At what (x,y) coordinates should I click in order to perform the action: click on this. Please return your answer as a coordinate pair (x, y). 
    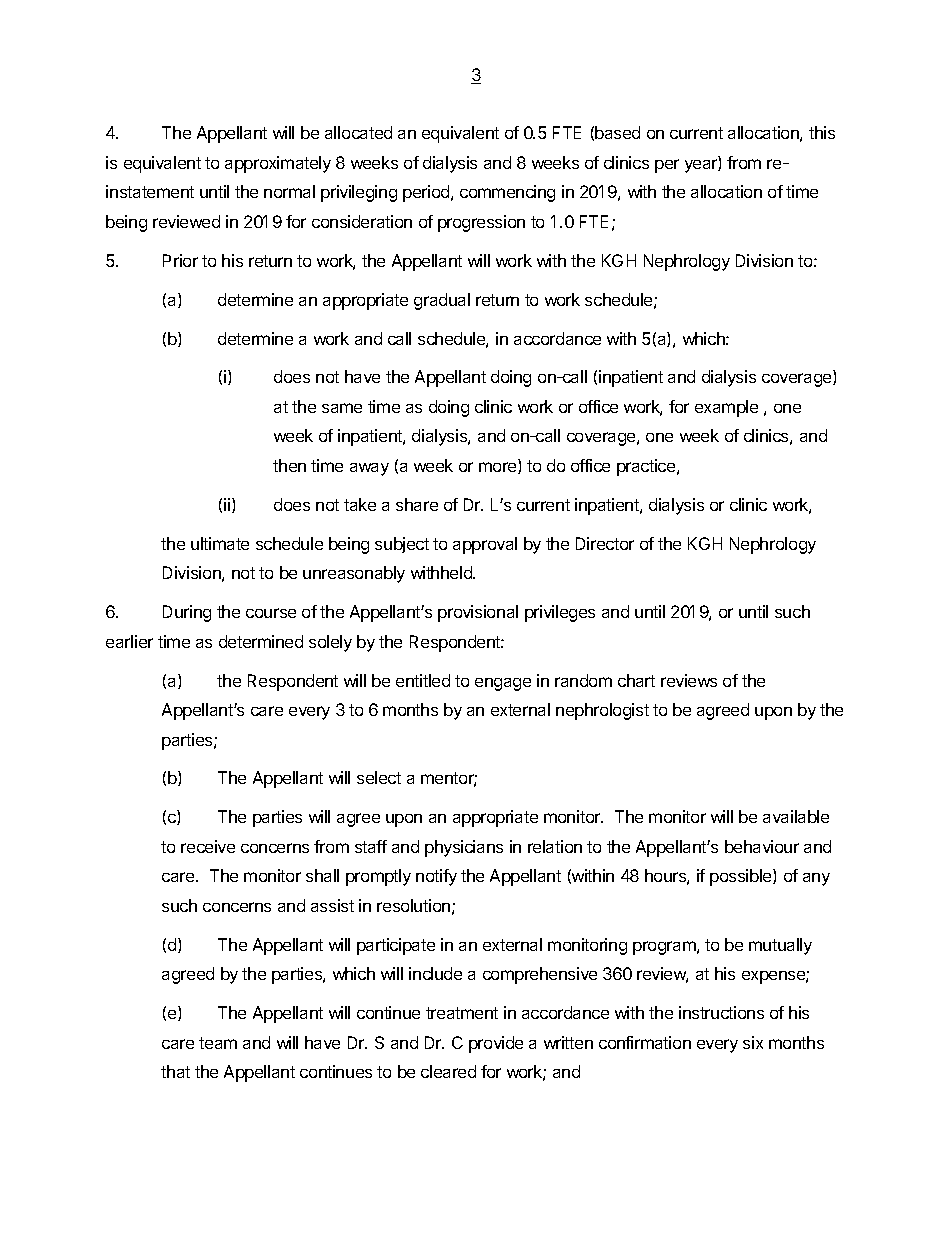
    Looking at the image, I should click on (822, 132).
